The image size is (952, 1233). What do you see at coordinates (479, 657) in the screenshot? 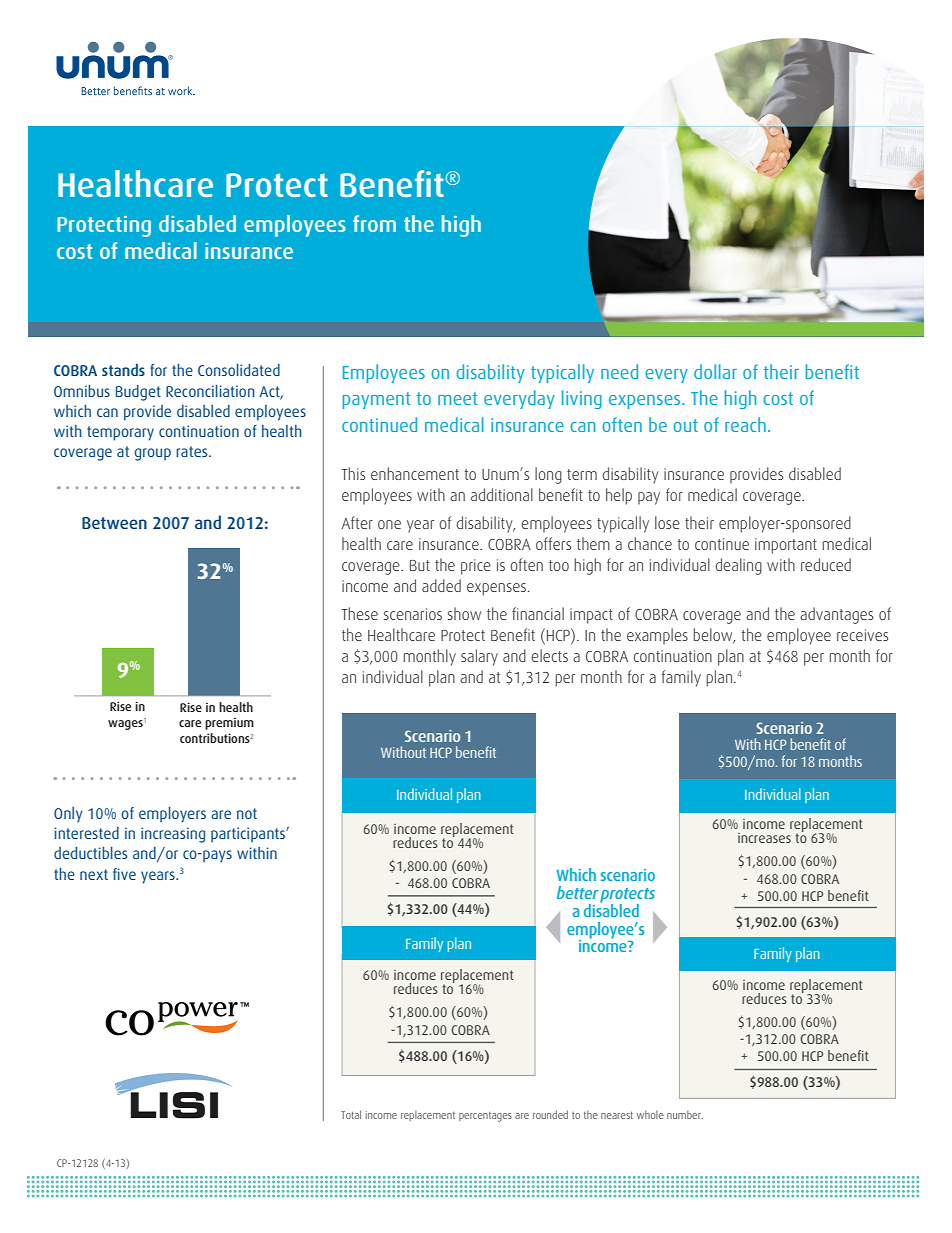
I see `salary` at bounding box center [479, 657].
